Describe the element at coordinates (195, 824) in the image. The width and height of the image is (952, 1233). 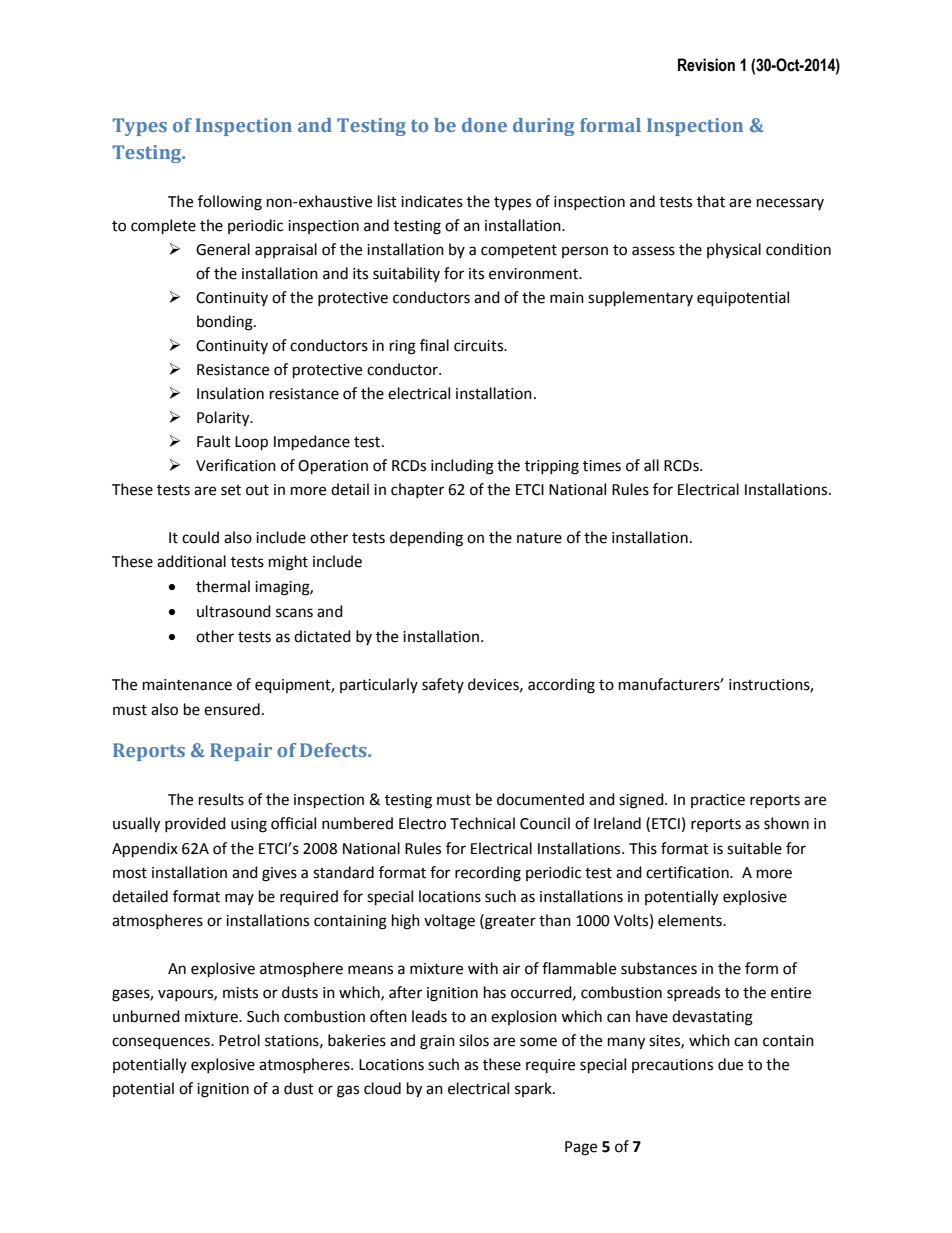
I see `provided` at that location.
